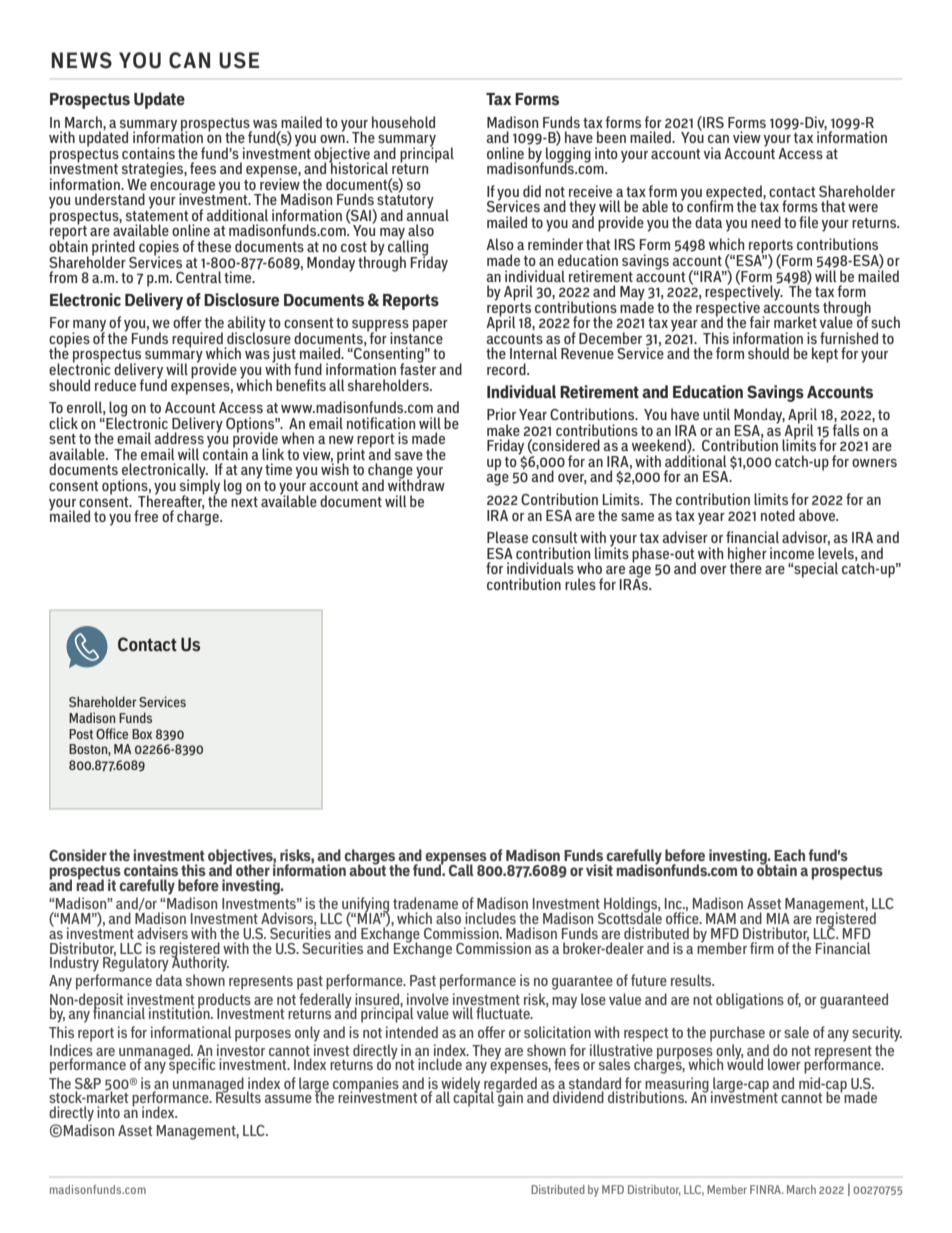 This screenshot has width=952, height=1233. Describe the element at coordinates (288, 1099) in the screenshot. I see `assume` at that location.
